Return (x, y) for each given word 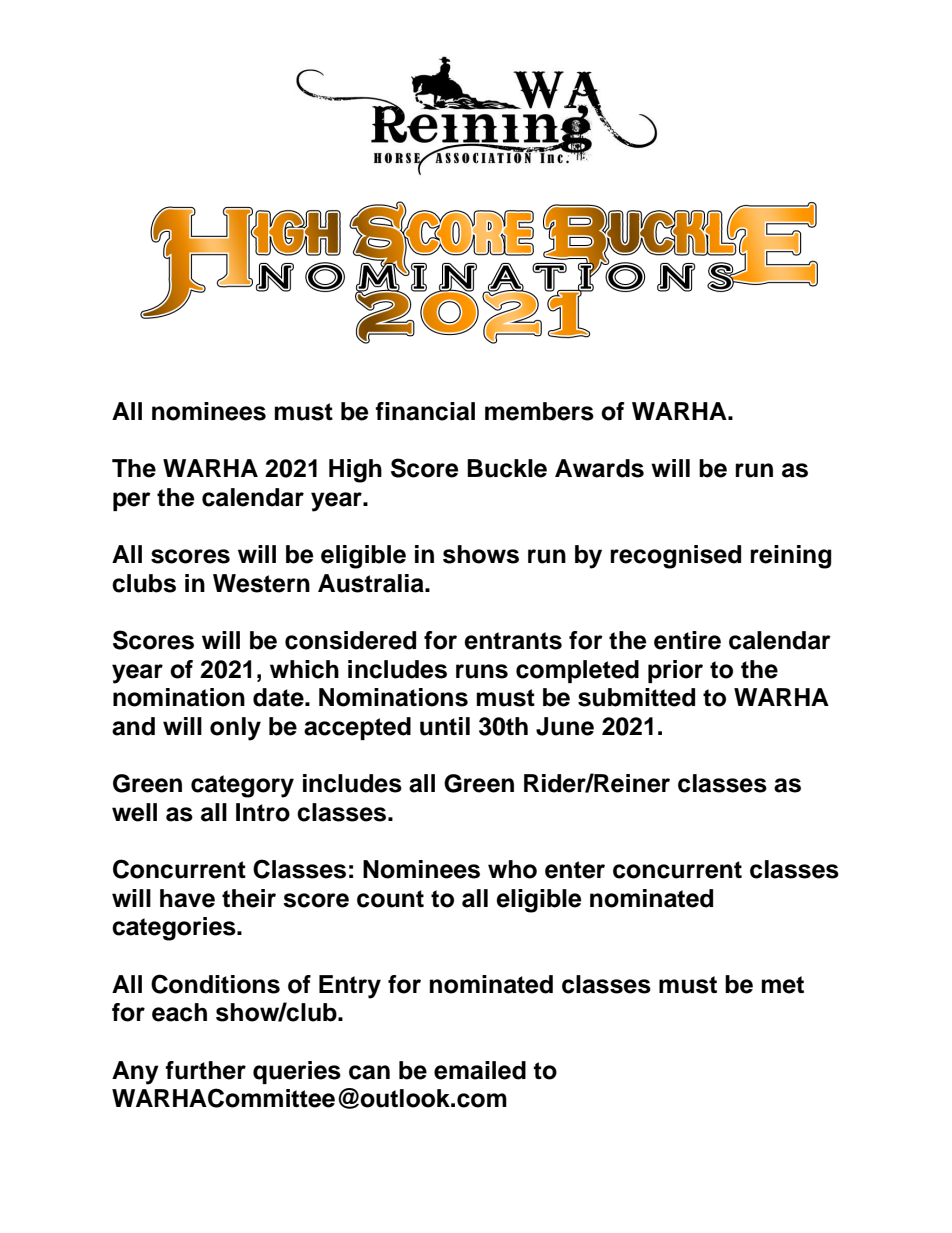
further (205, 1070)
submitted (636, 697)
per (132, 501)
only (235, 729)
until (445, 726)
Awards (599, 468)
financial (425, 411)
